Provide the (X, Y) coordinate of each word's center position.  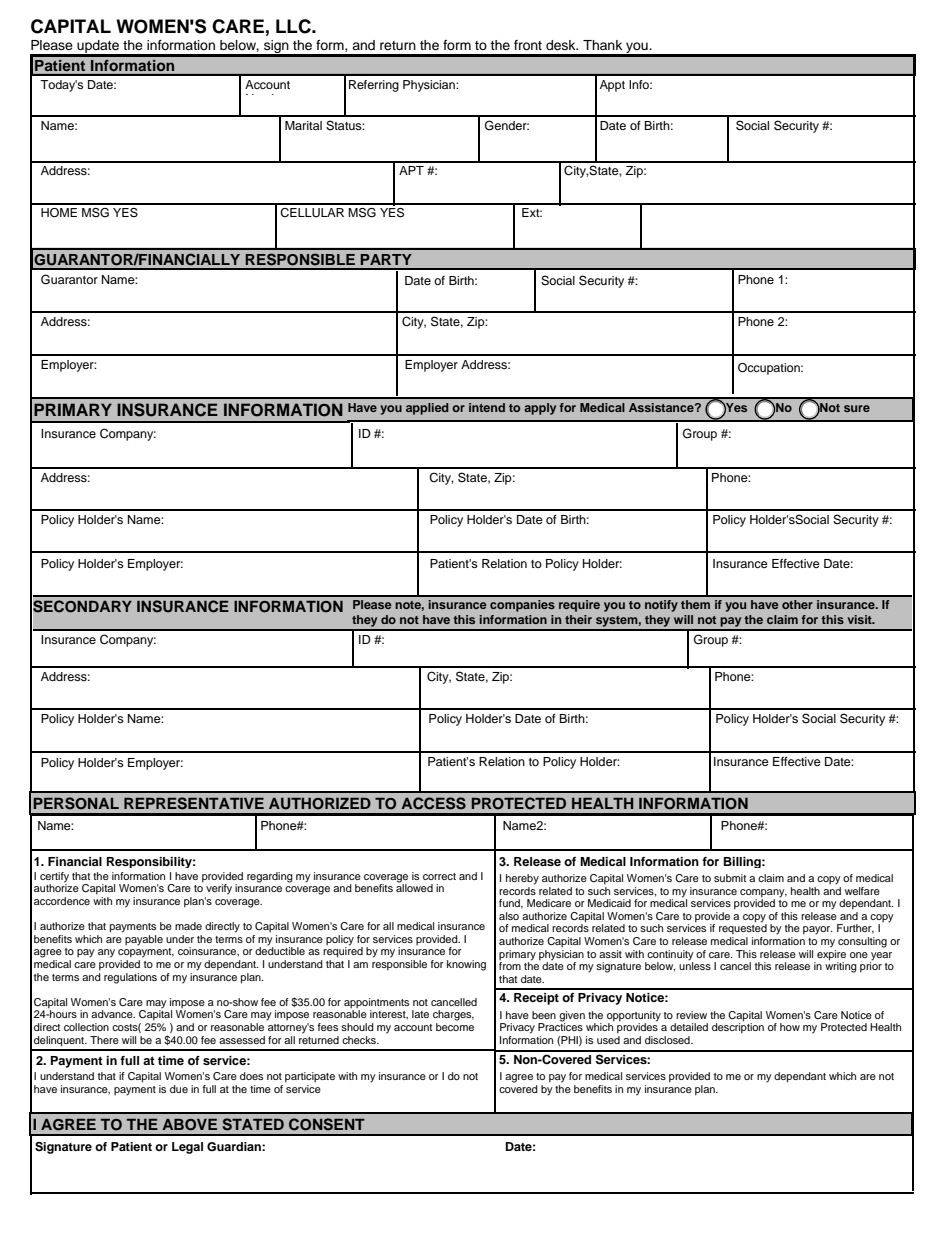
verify (219, 889)
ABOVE (189, 1125)
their (578, 619)
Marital (303, 125)
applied (427, 409)
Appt (612, 86)
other (797, 604)
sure (857, 408)
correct (439, 876)
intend (487, 407)
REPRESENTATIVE (194, 803)
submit (730, 878)
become (455, 1027)
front (528, 45)
